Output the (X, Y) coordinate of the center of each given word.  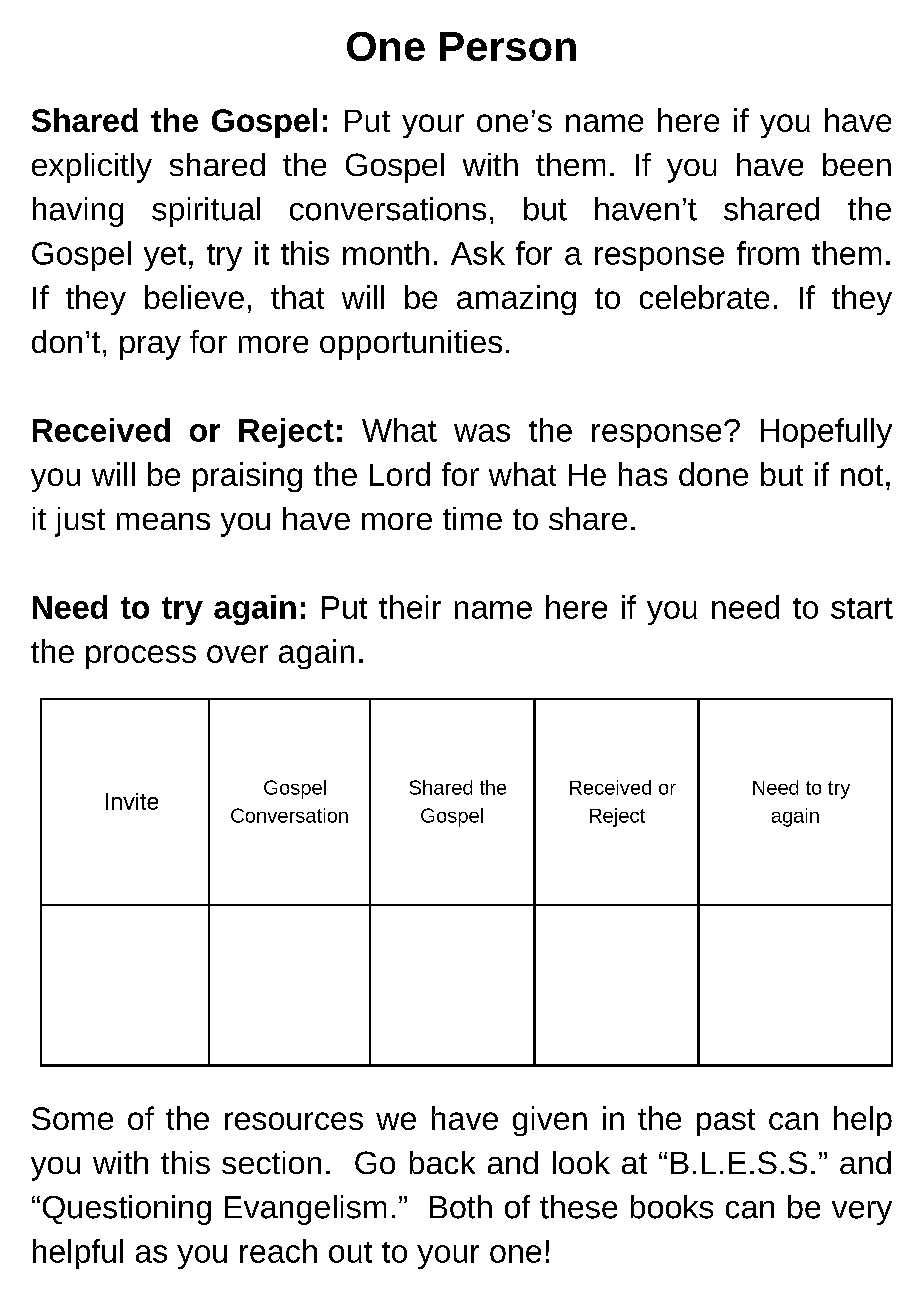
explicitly (92, 168)
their (410, 607)
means (163, 521)
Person (508, 46)
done (713, 474)
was (482, 433)
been (857, 164)
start (862, 608)
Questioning (127, 1210)
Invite (132, 801)
